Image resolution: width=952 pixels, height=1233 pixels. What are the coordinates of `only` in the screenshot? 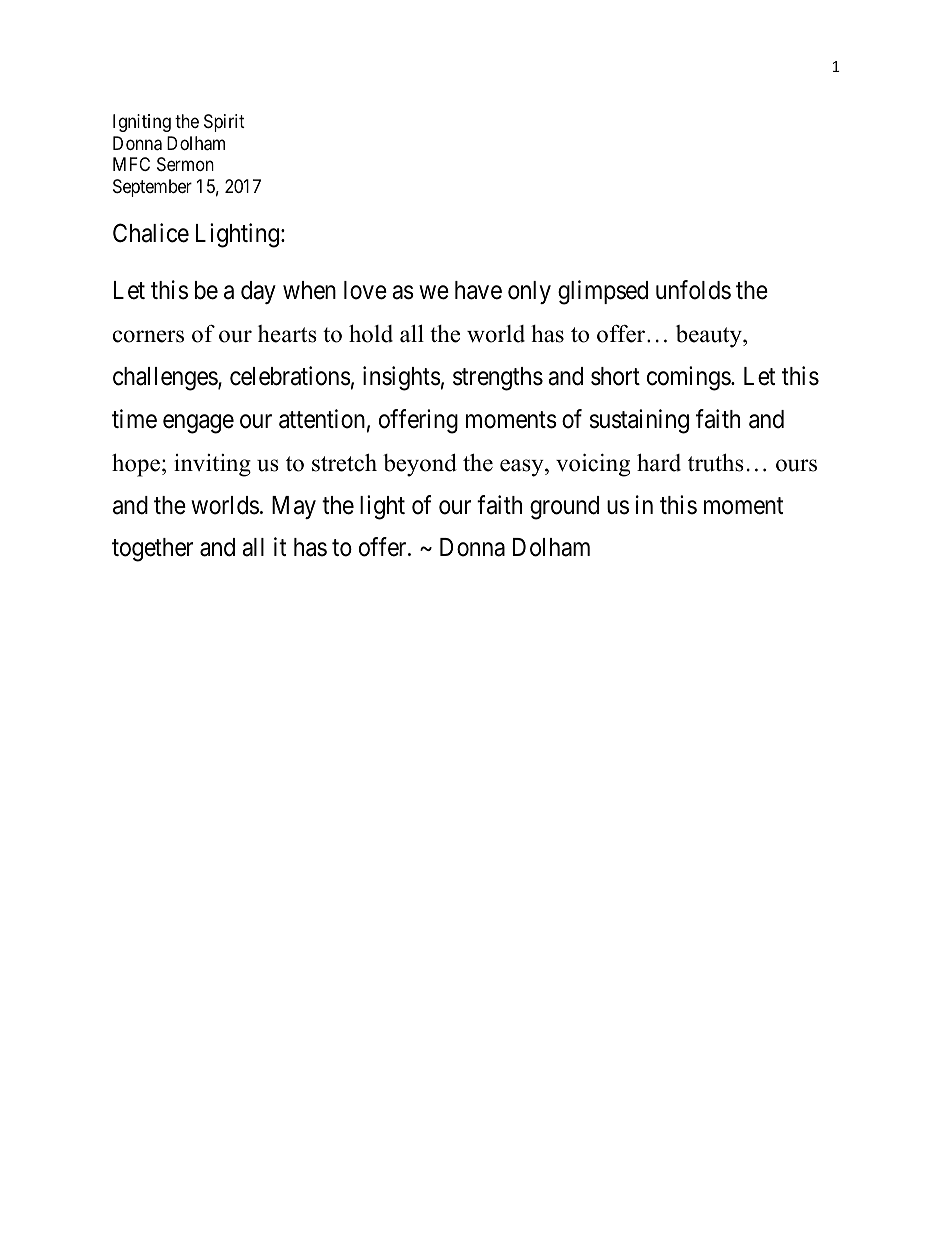 It's located at (529, 292).
